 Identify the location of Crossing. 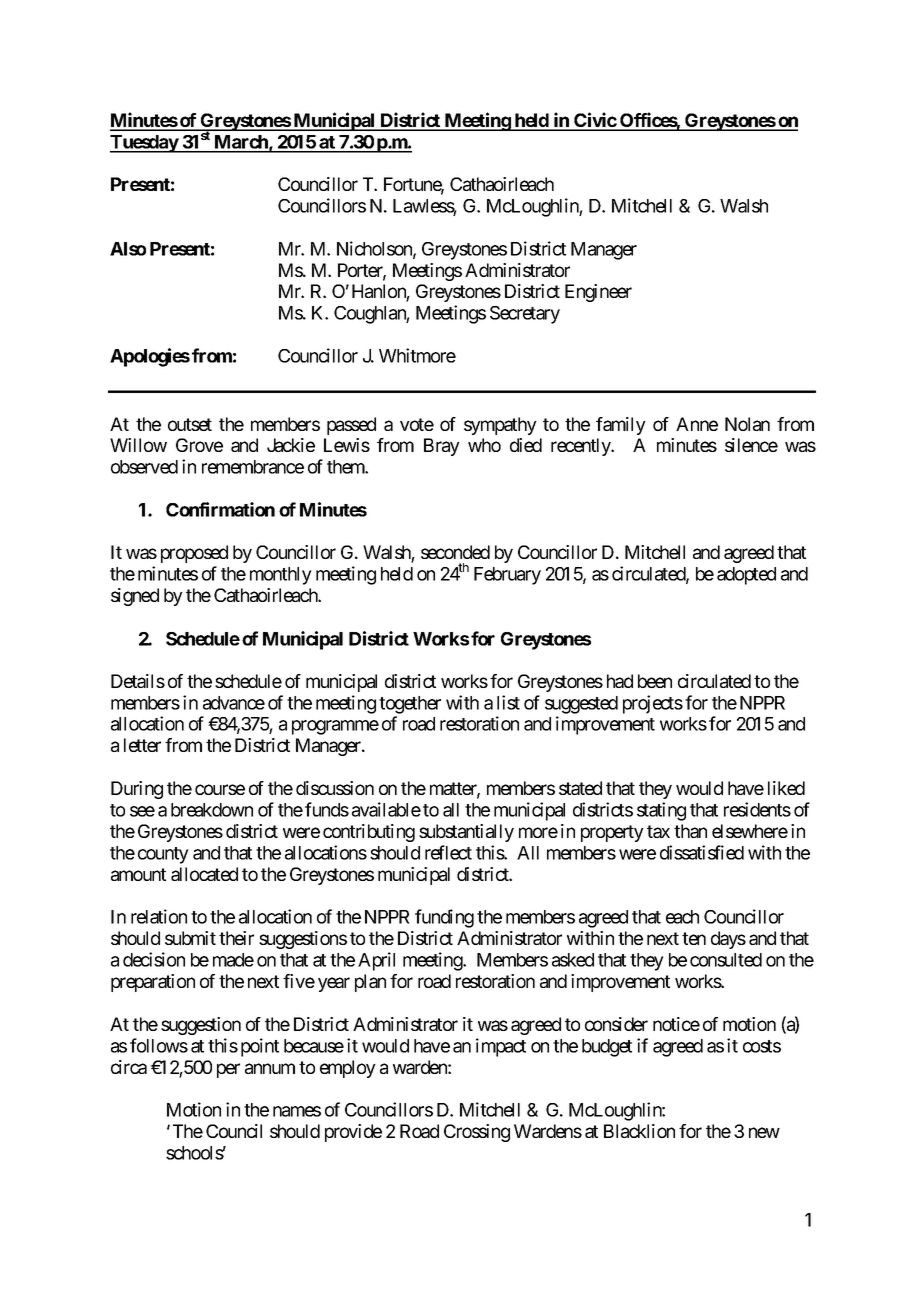
(477, 1133).
